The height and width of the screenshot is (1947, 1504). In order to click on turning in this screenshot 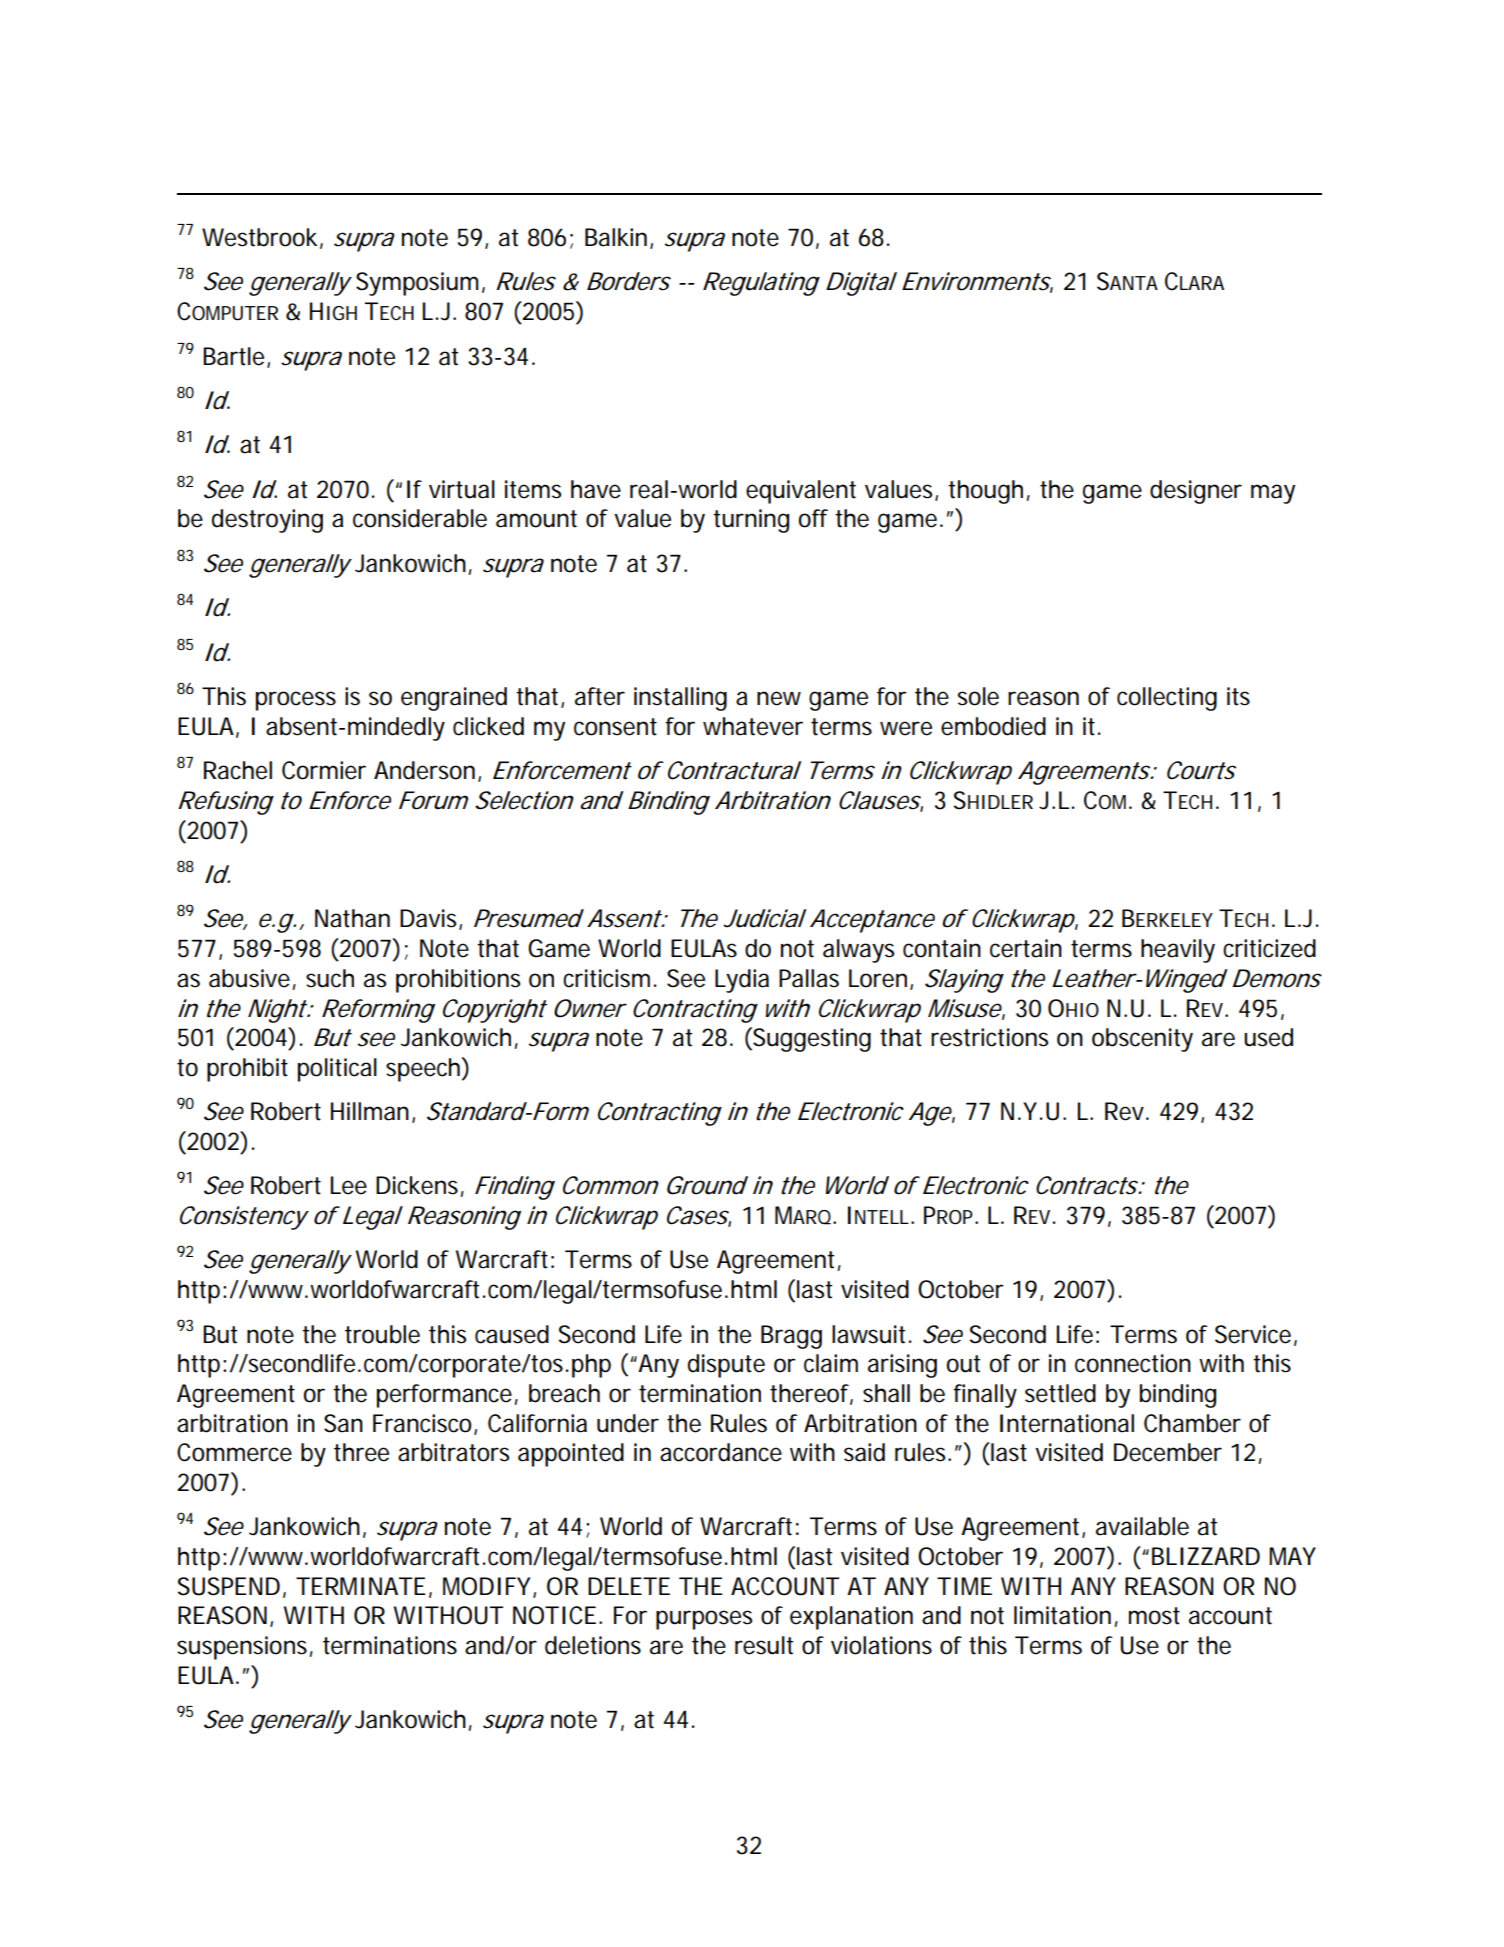, I will do `click(751, 521)`.
